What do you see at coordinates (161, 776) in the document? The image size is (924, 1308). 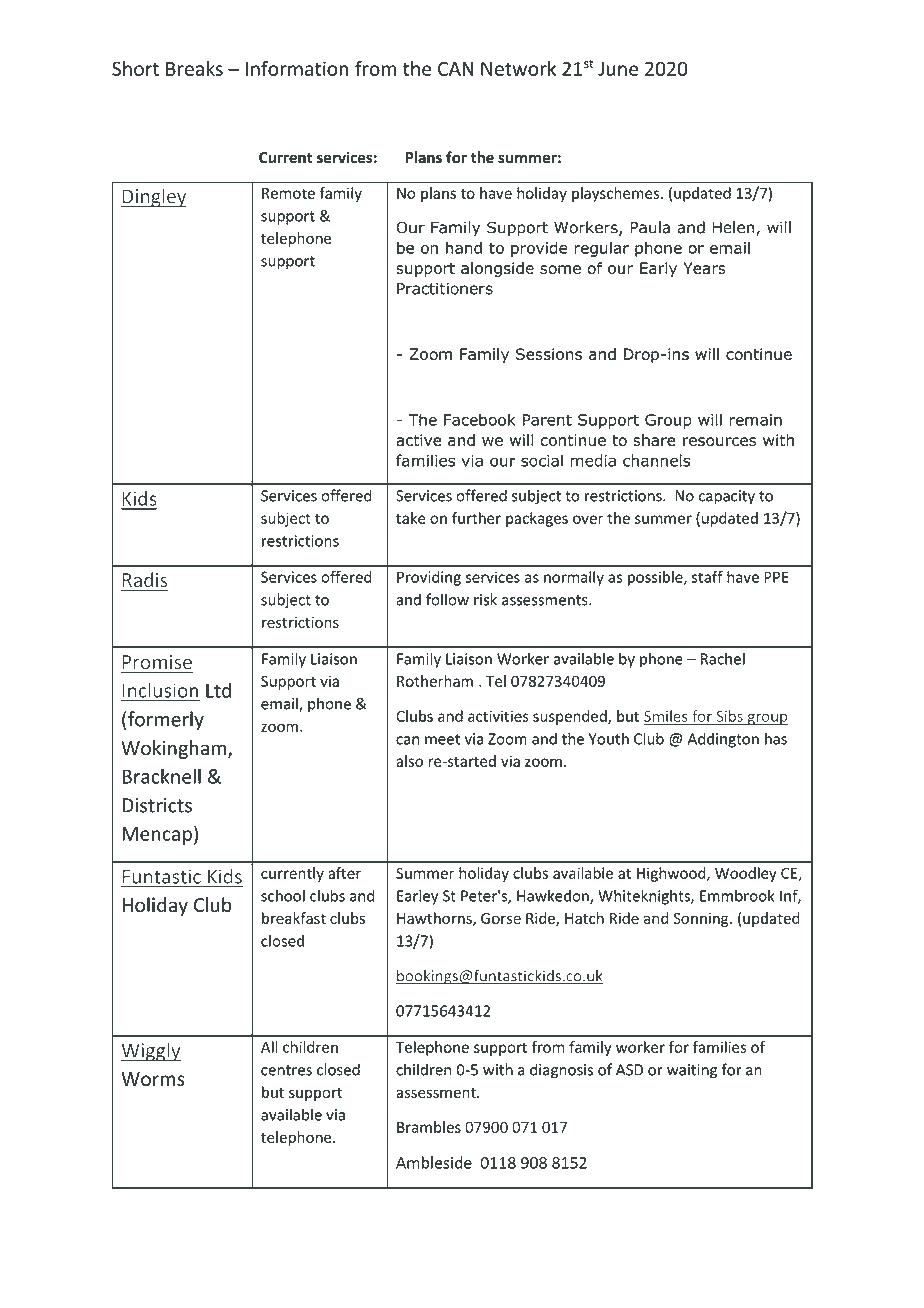 I see `Bracknell` at bounding box center [161, 776].
